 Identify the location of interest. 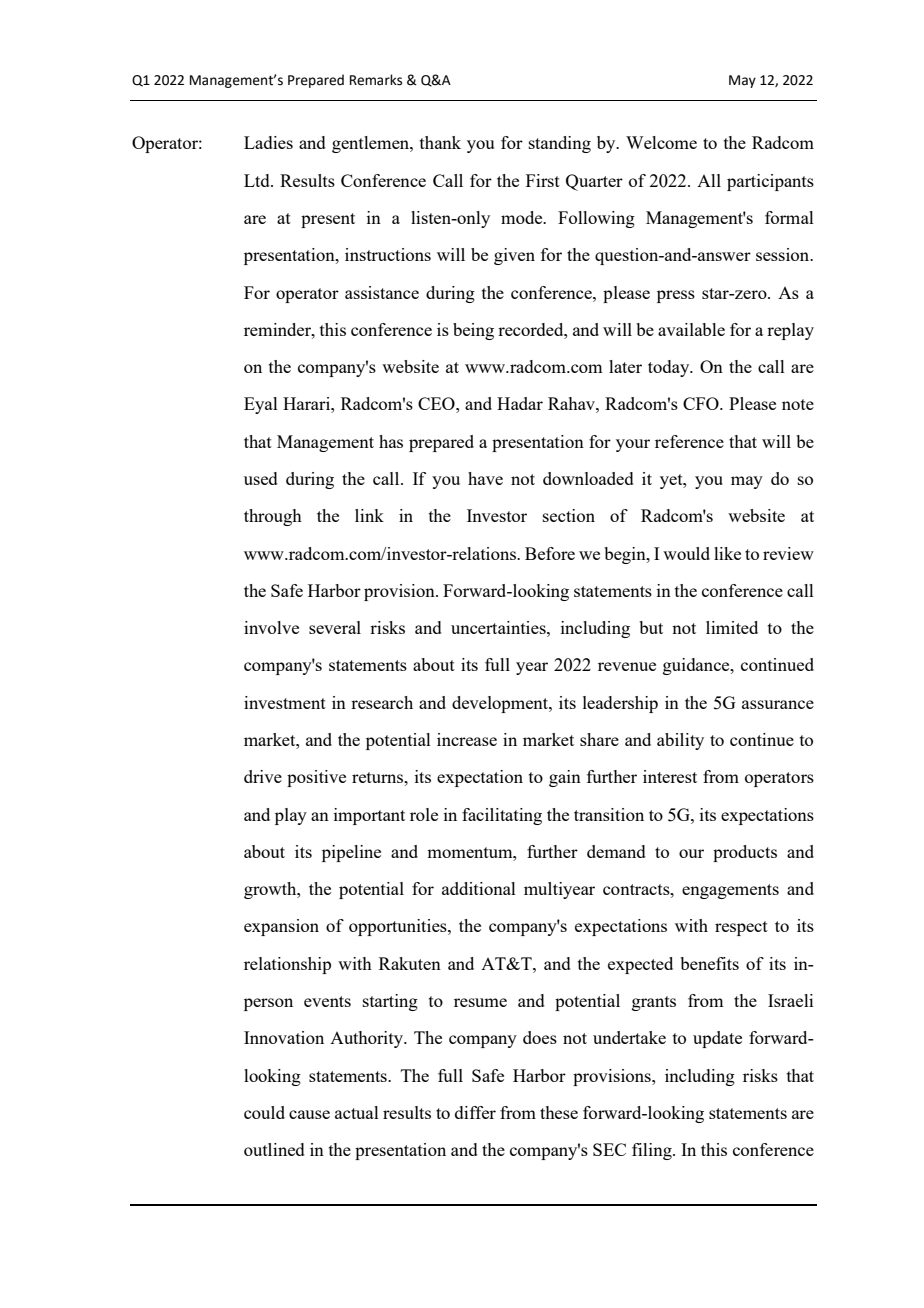
(670, 776).
